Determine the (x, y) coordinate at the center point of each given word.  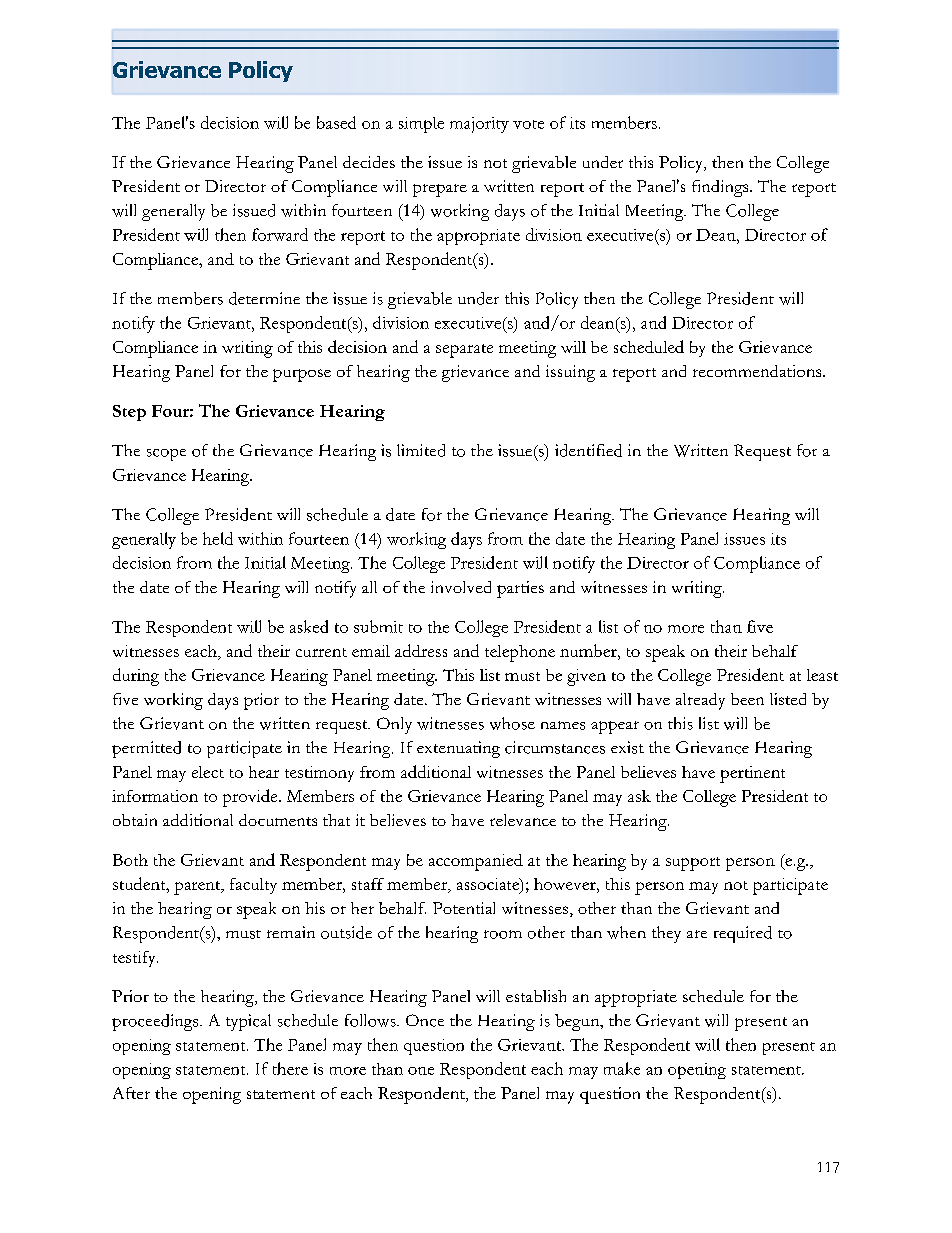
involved (461, 587)
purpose (302, 375)
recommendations (758, 371)
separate (464, 351)
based (336, 122)
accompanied (476, 862)
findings (721, 188)
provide (251, 798)
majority (479, 125)
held (218, 538)
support (693, 864)
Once (425, 1020)
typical (248, 1022)
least (822, 675)
